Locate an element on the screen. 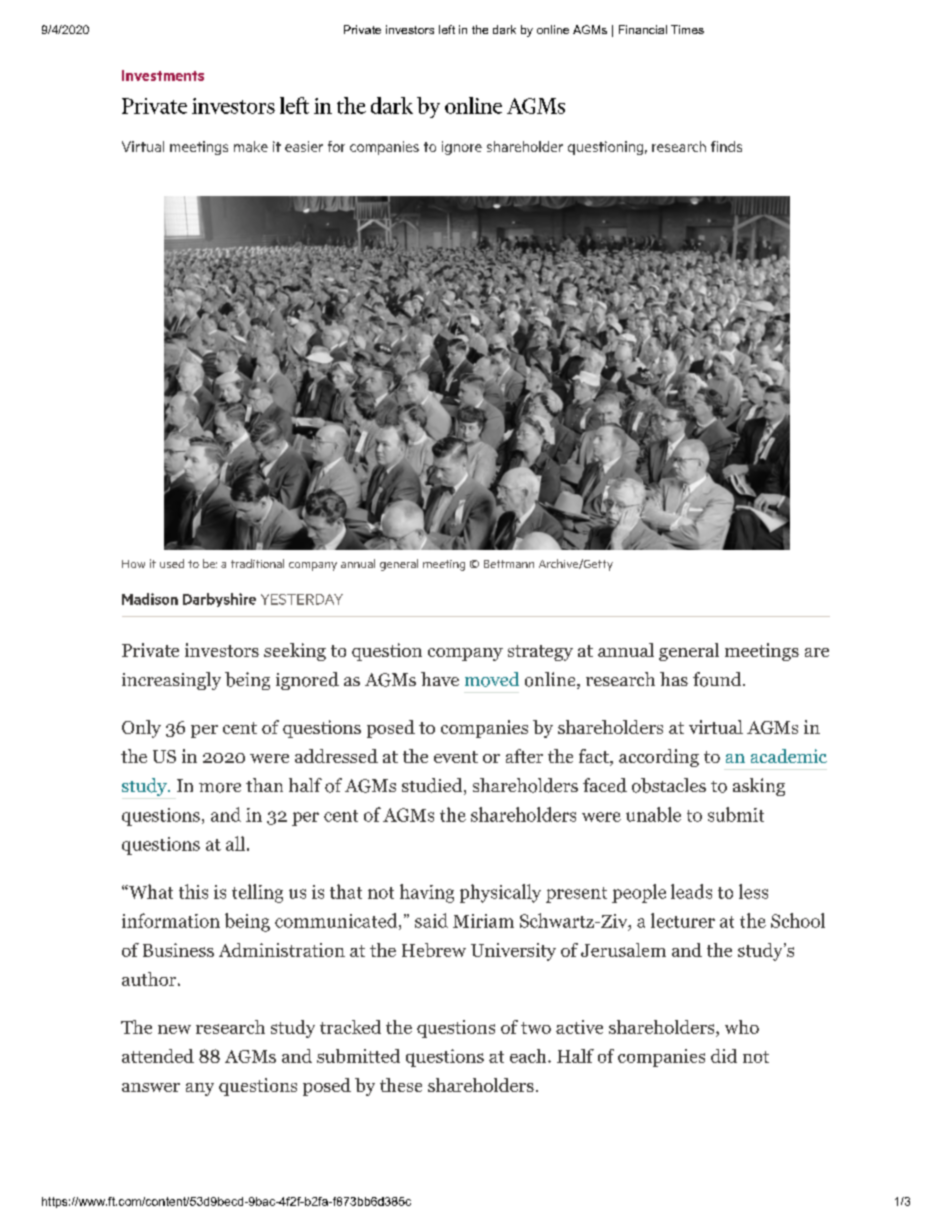 The height and width of the screenshot is (1232, 952). Times is located at coordinates (687, 29).
